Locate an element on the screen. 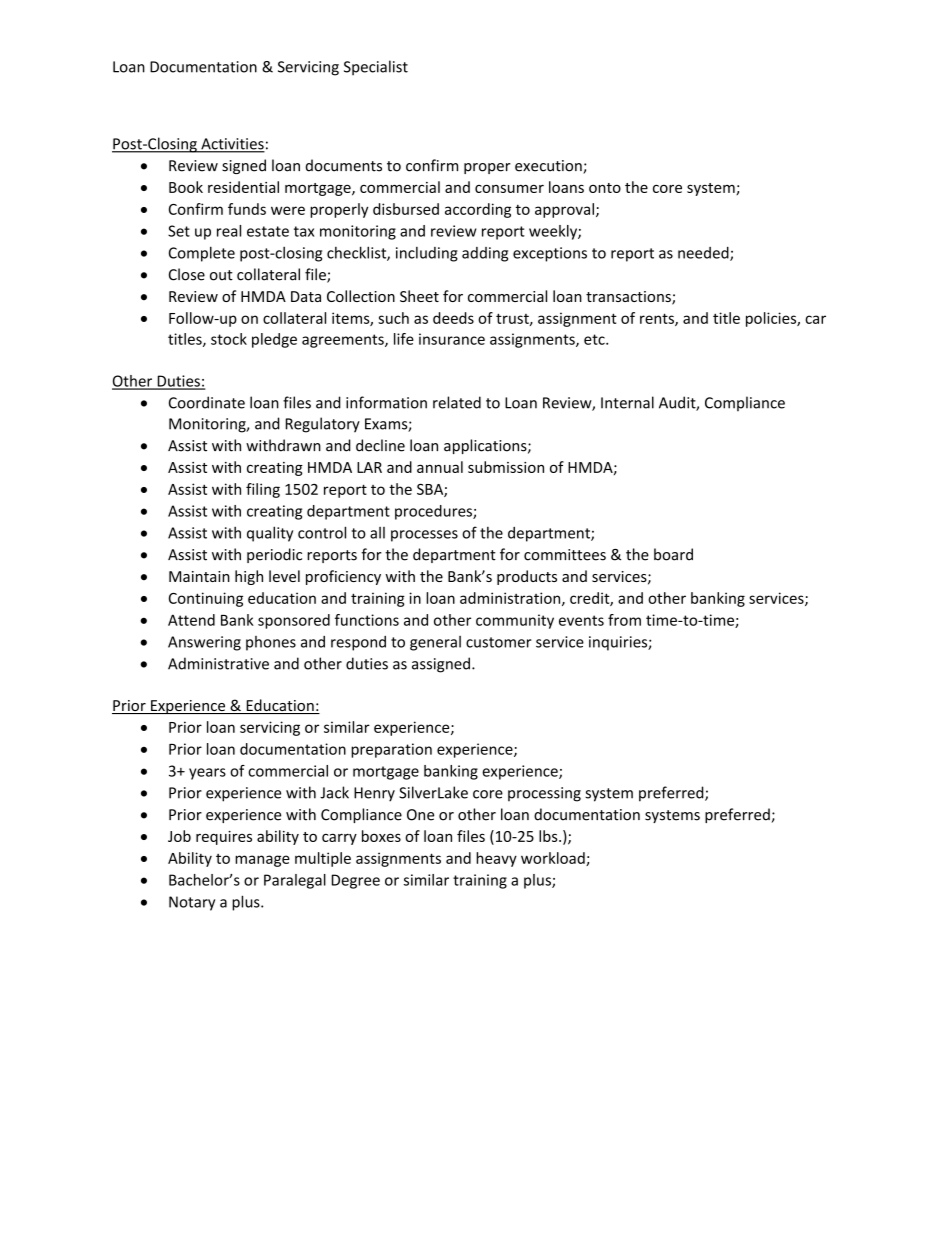  from is located at coordinates (624, 620).
